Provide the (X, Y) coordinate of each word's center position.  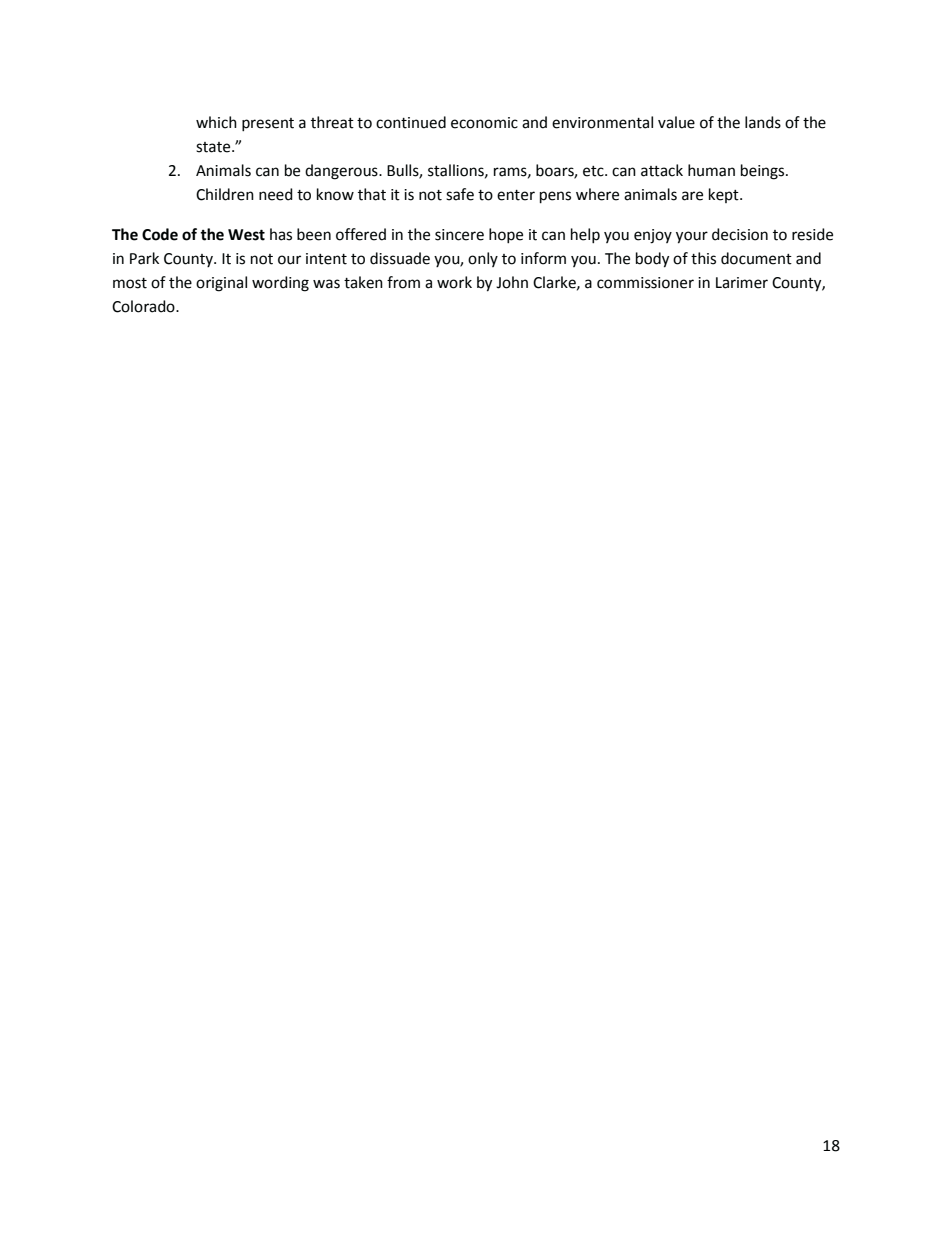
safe (460, 194)
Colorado (144, 306)
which (216, 122)
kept (725, 195)
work (454, 282)
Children (225, 194)
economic (484, 123)
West (246, 235)
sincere (459, 235)
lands (763, 122)
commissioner (645, 283)
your (692, 237)
